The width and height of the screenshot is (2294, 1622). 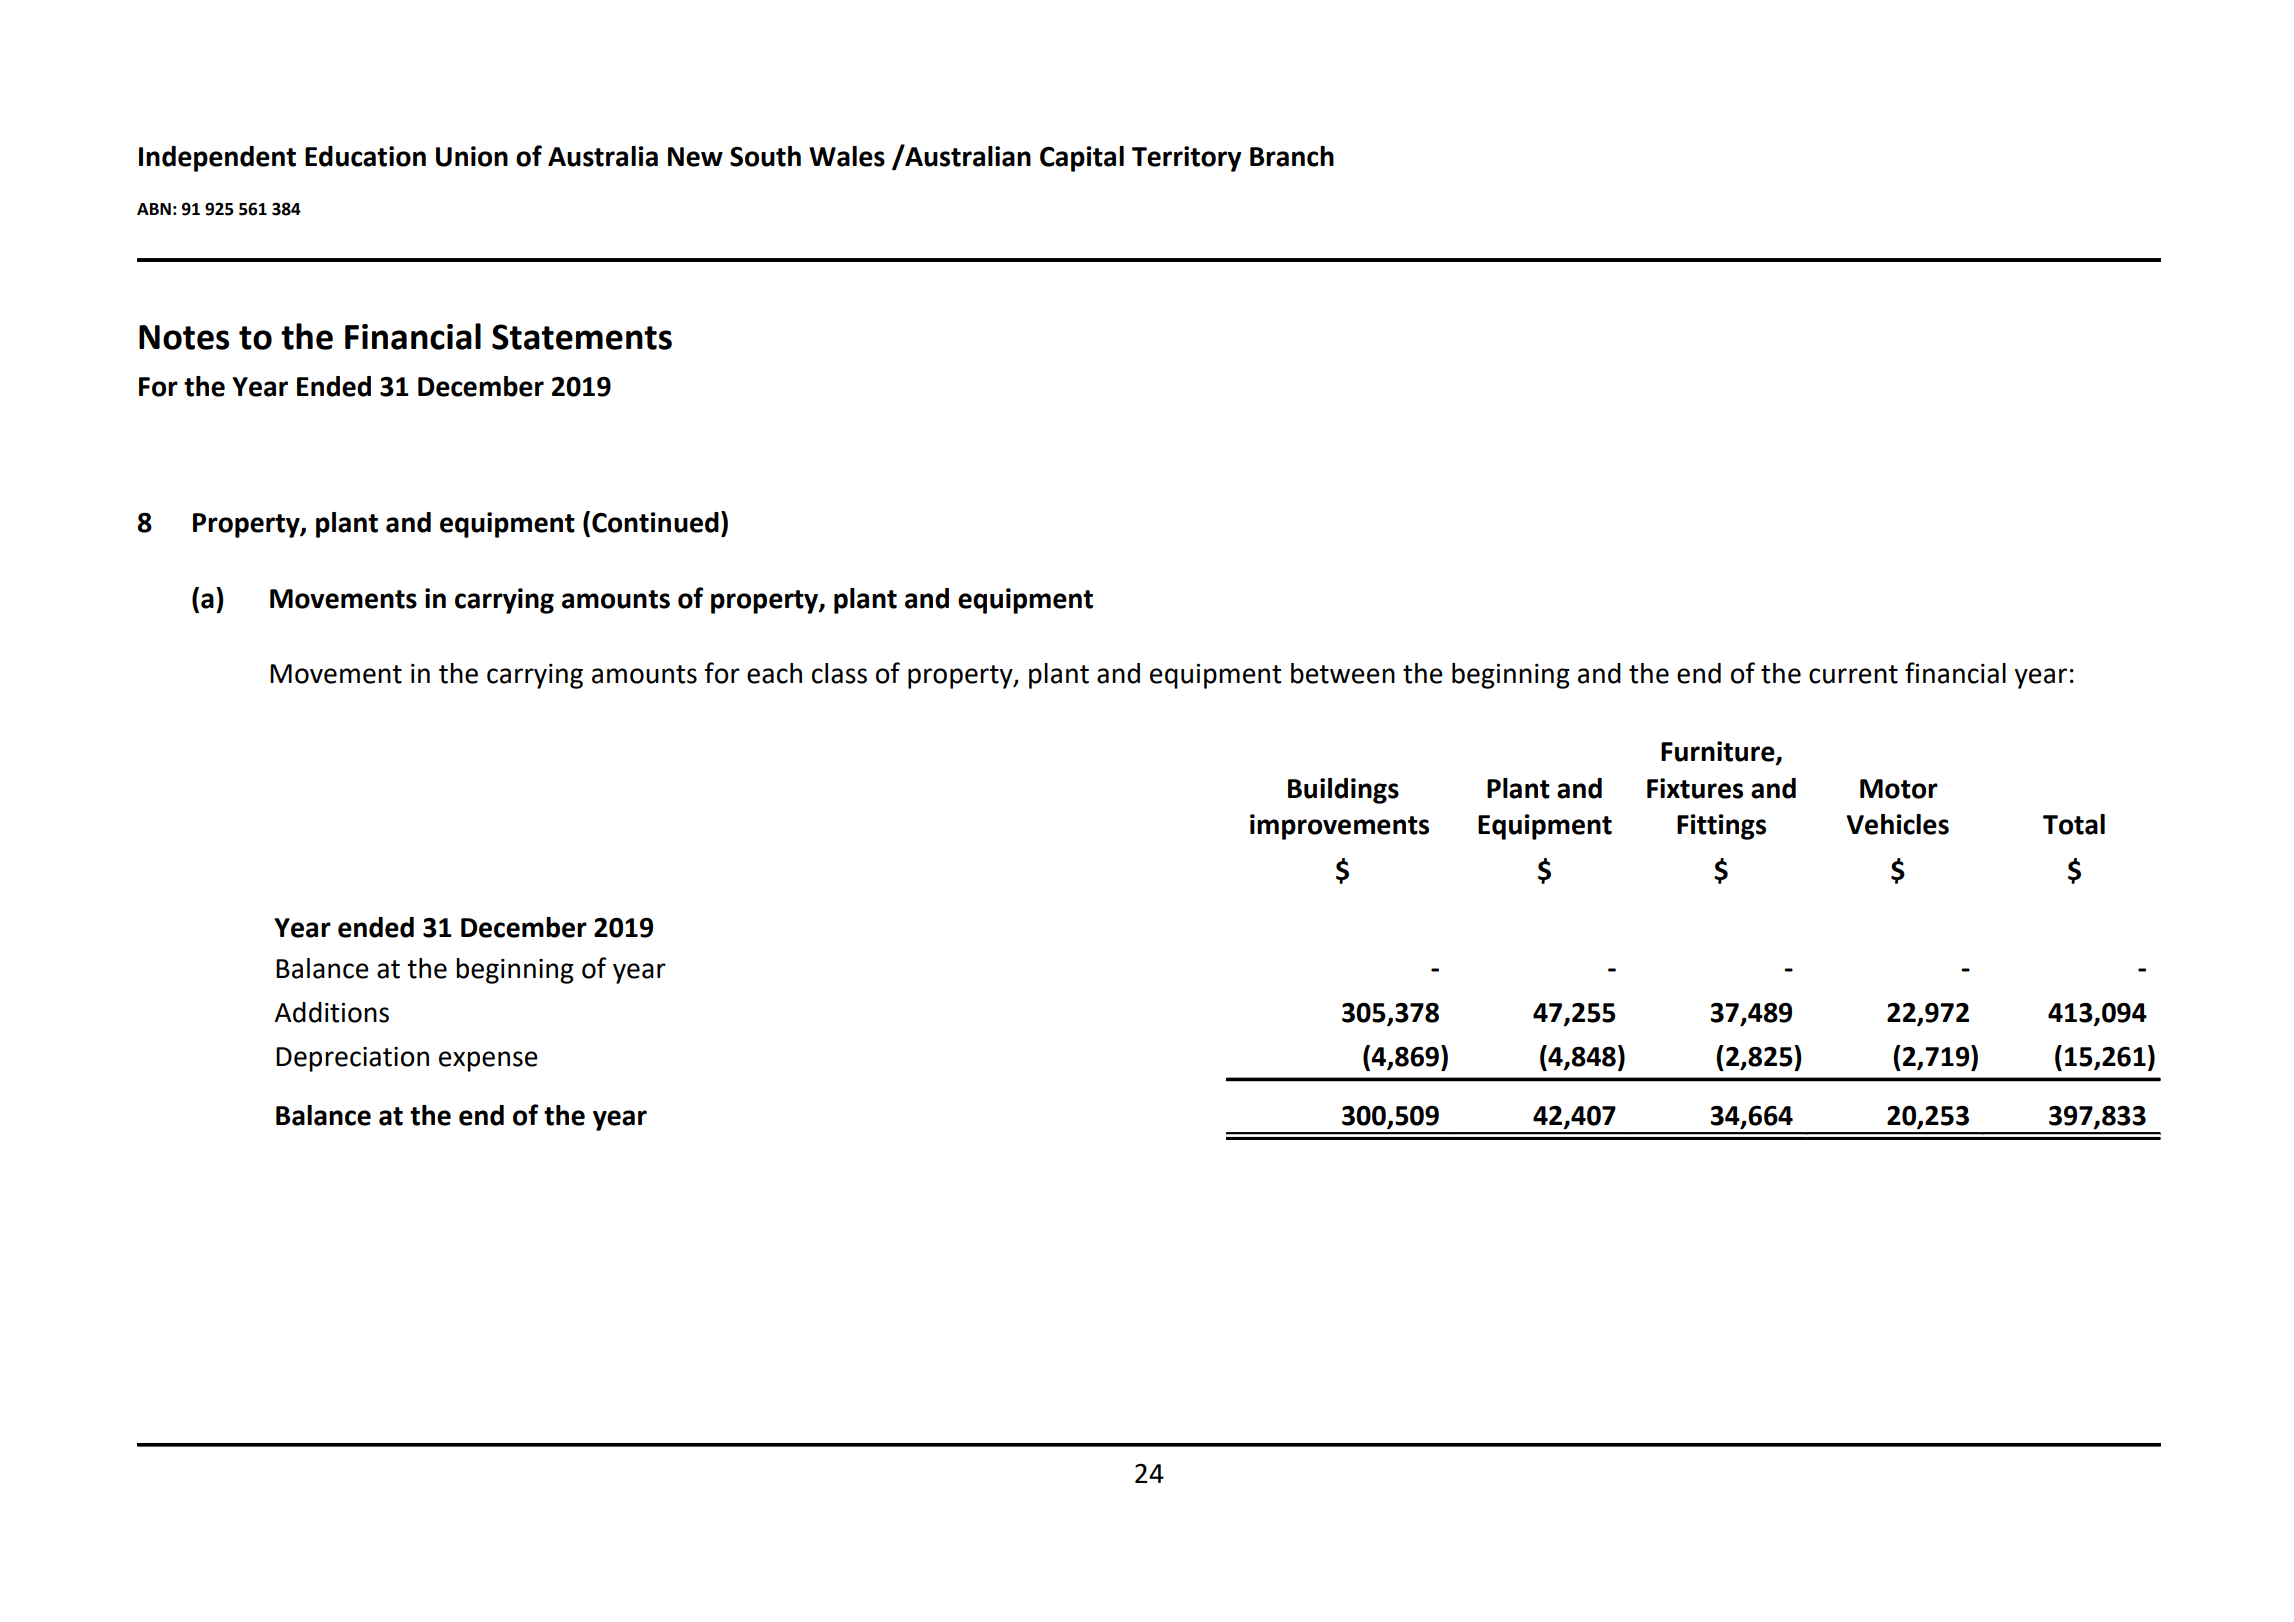 I want to click on Capital, so click(x=1082, y=159).
